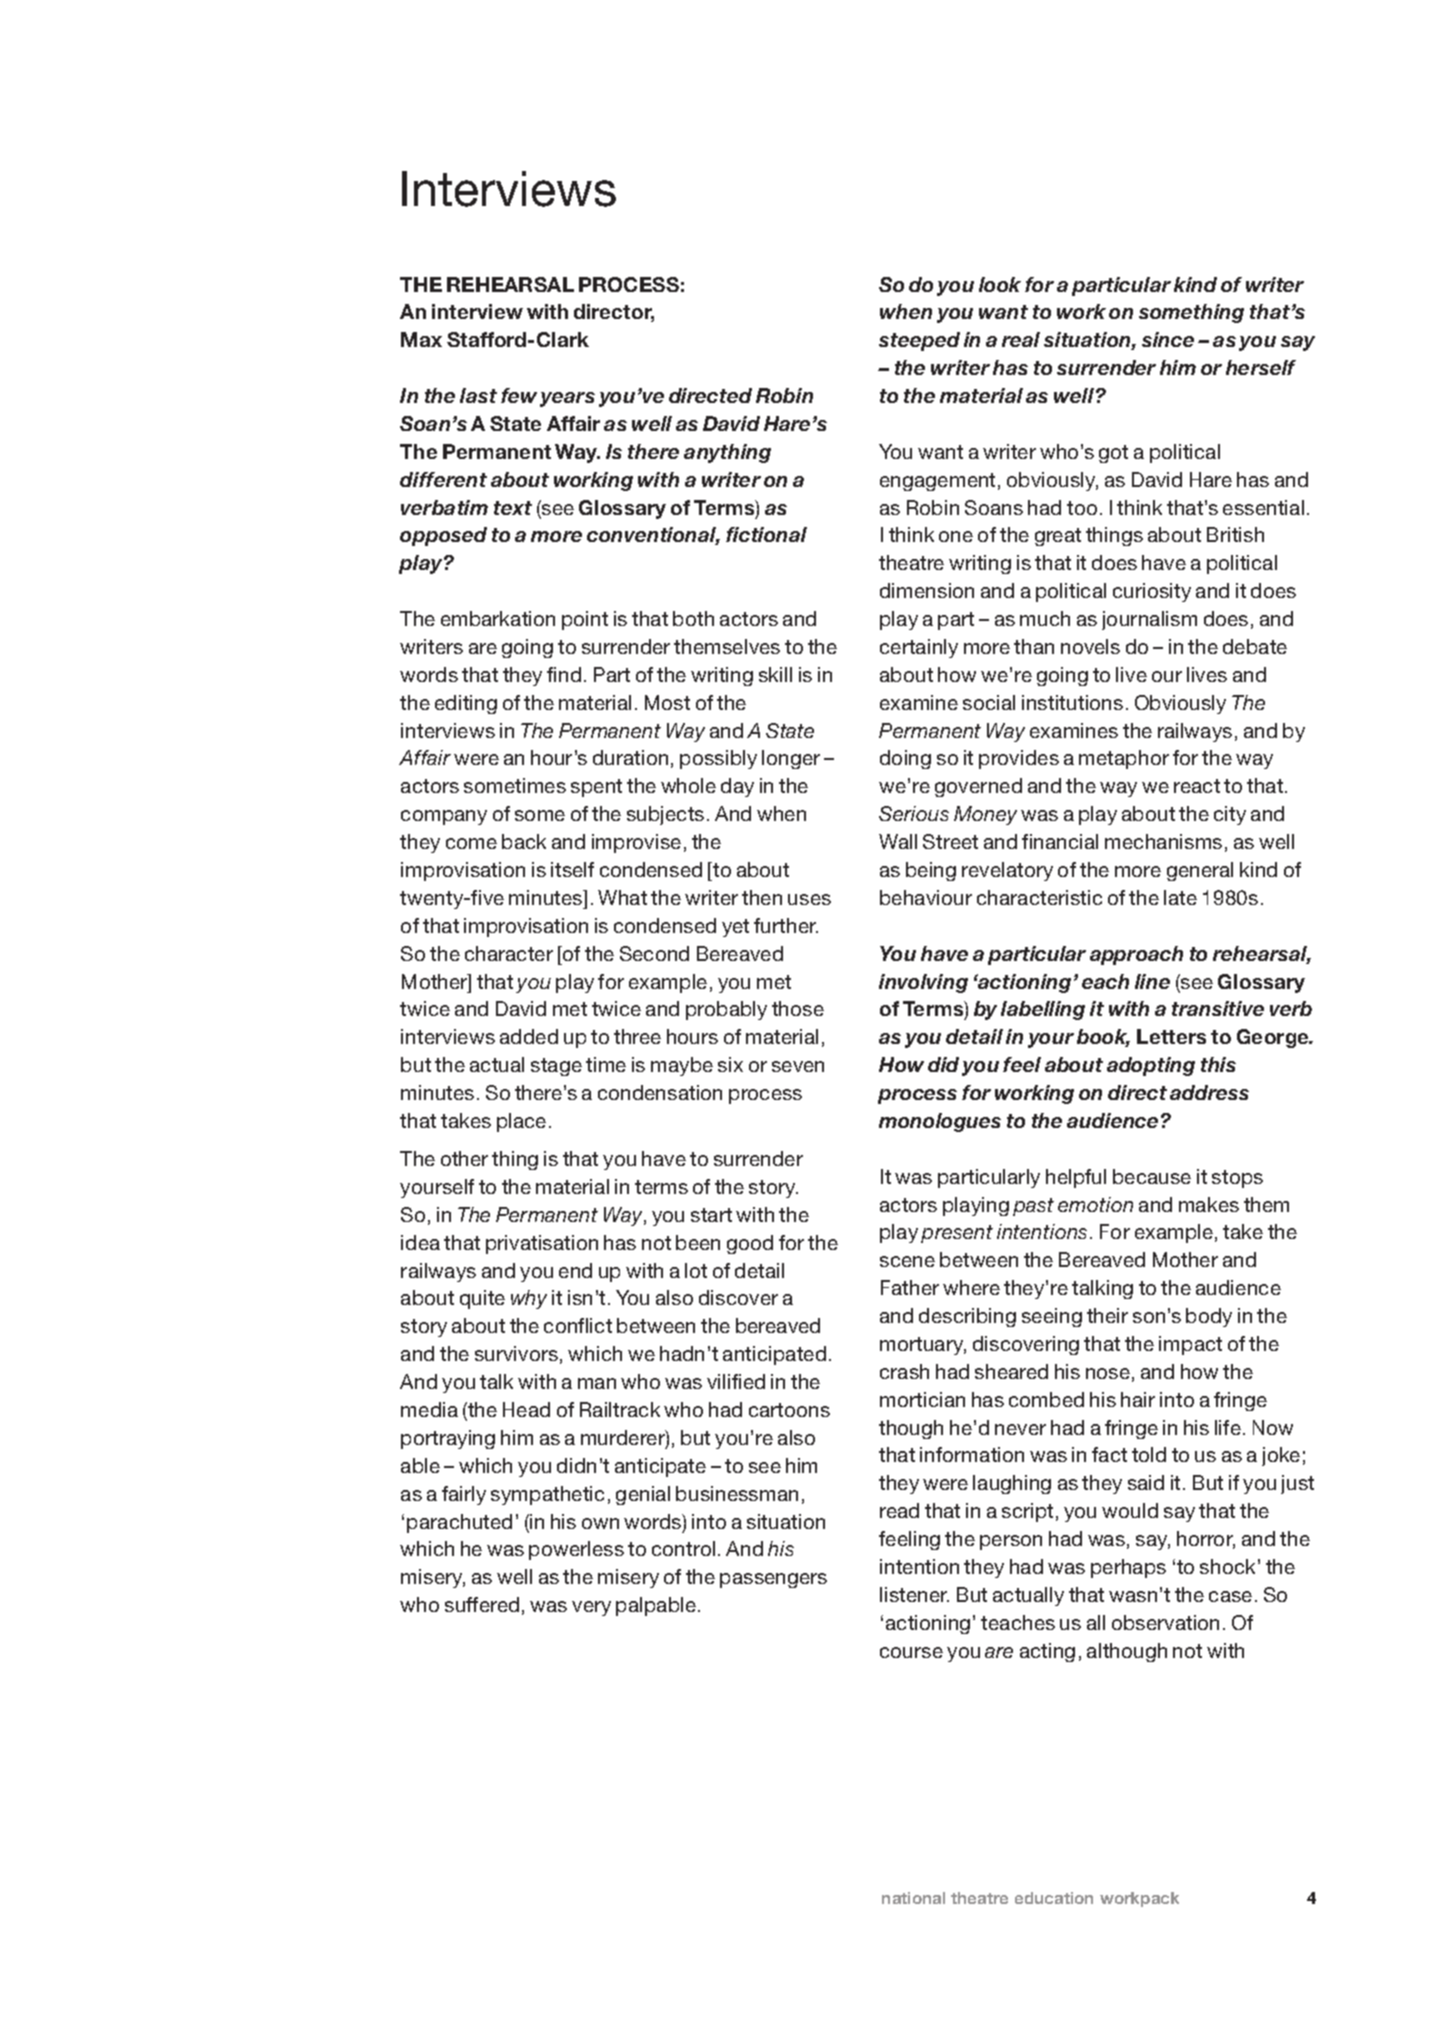 The width and height of the screenshot is (1443, 2041). Describe the element at coordinates (905, 759) in the screenshot. I see `doing` at that location.
